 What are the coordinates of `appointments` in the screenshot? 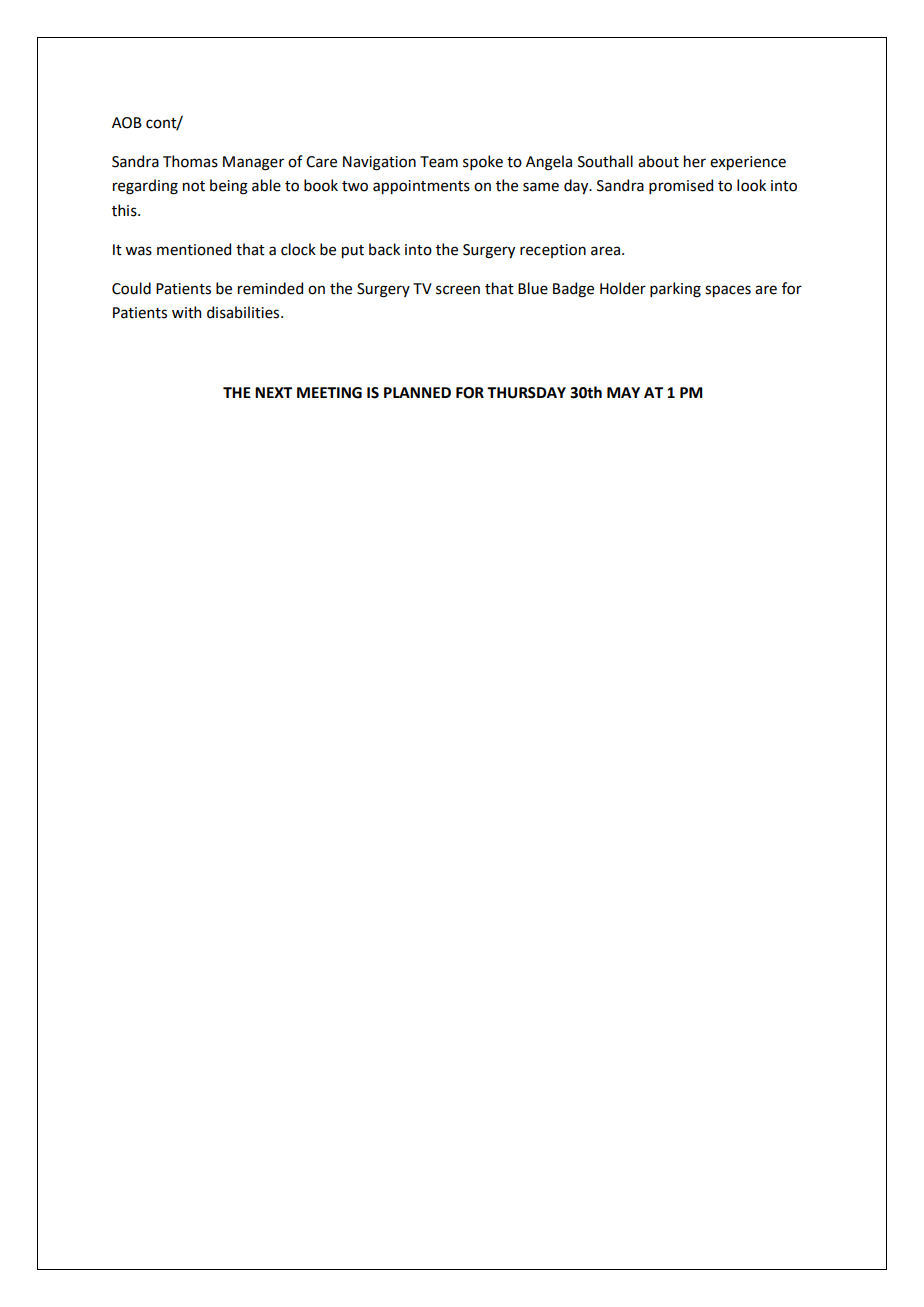 It's located at (421, 187).
